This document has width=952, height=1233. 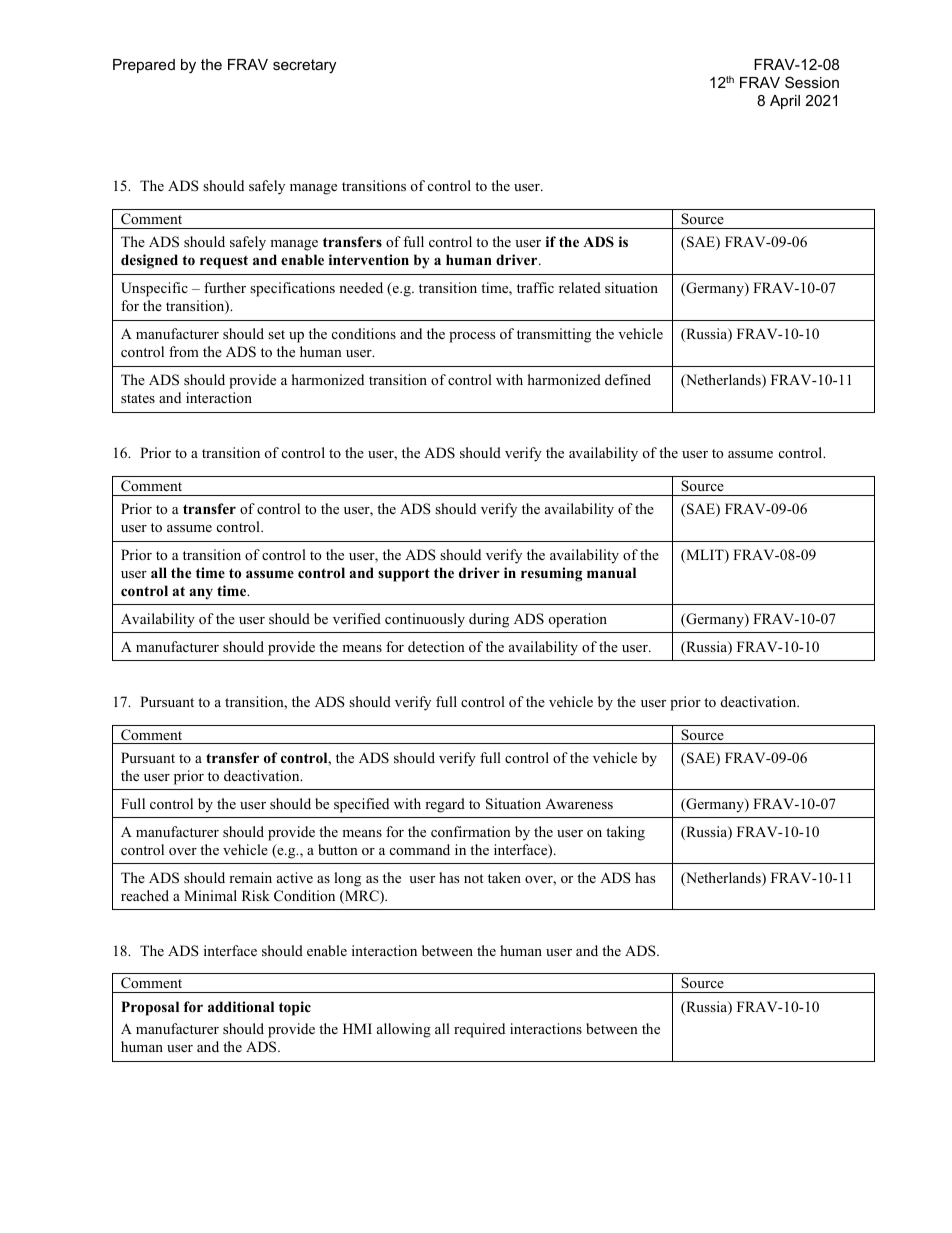 I want to click on verified, so click(x=357, y=618).
